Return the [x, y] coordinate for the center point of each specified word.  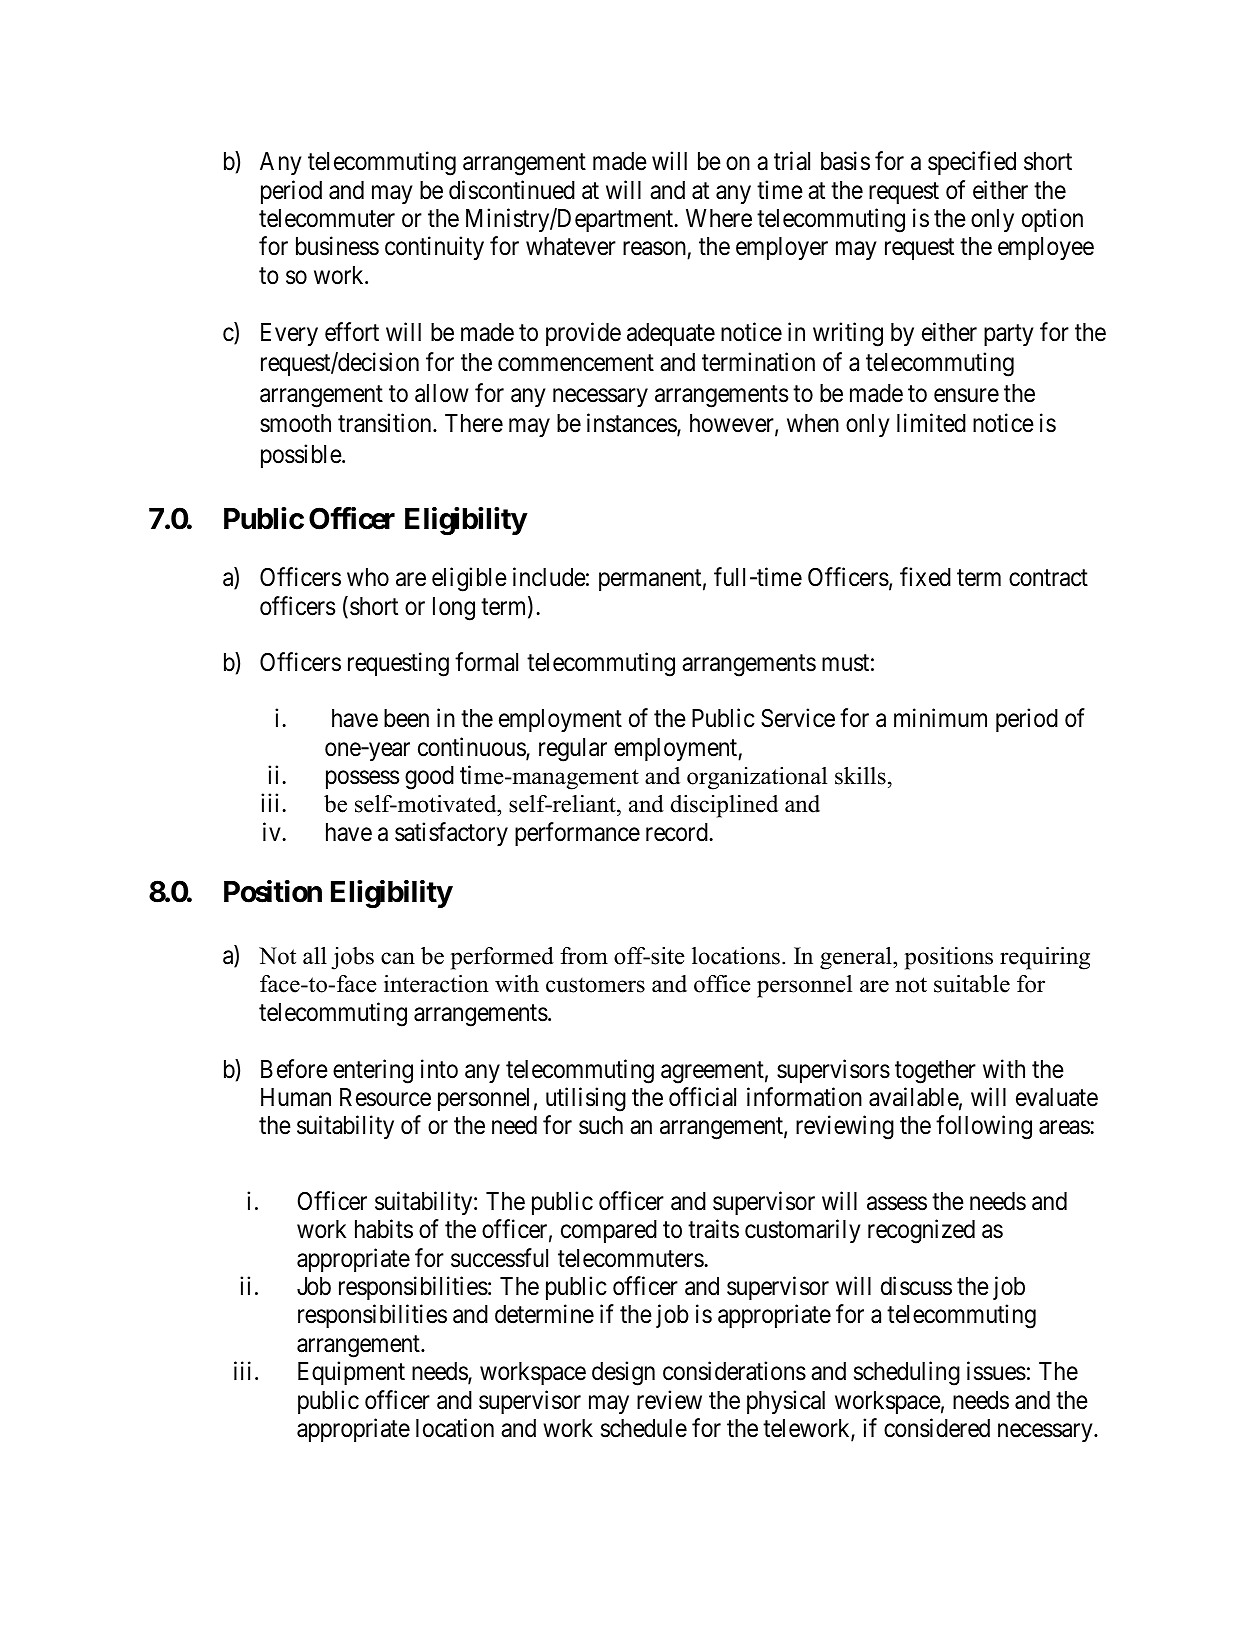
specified [972, 163]
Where [719, 218]
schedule [644, 1428]
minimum [940, 718]
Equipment [351, 1373]
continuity [434, 248]
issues [996, 1371]
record [678, 832]
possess [362, 780]
